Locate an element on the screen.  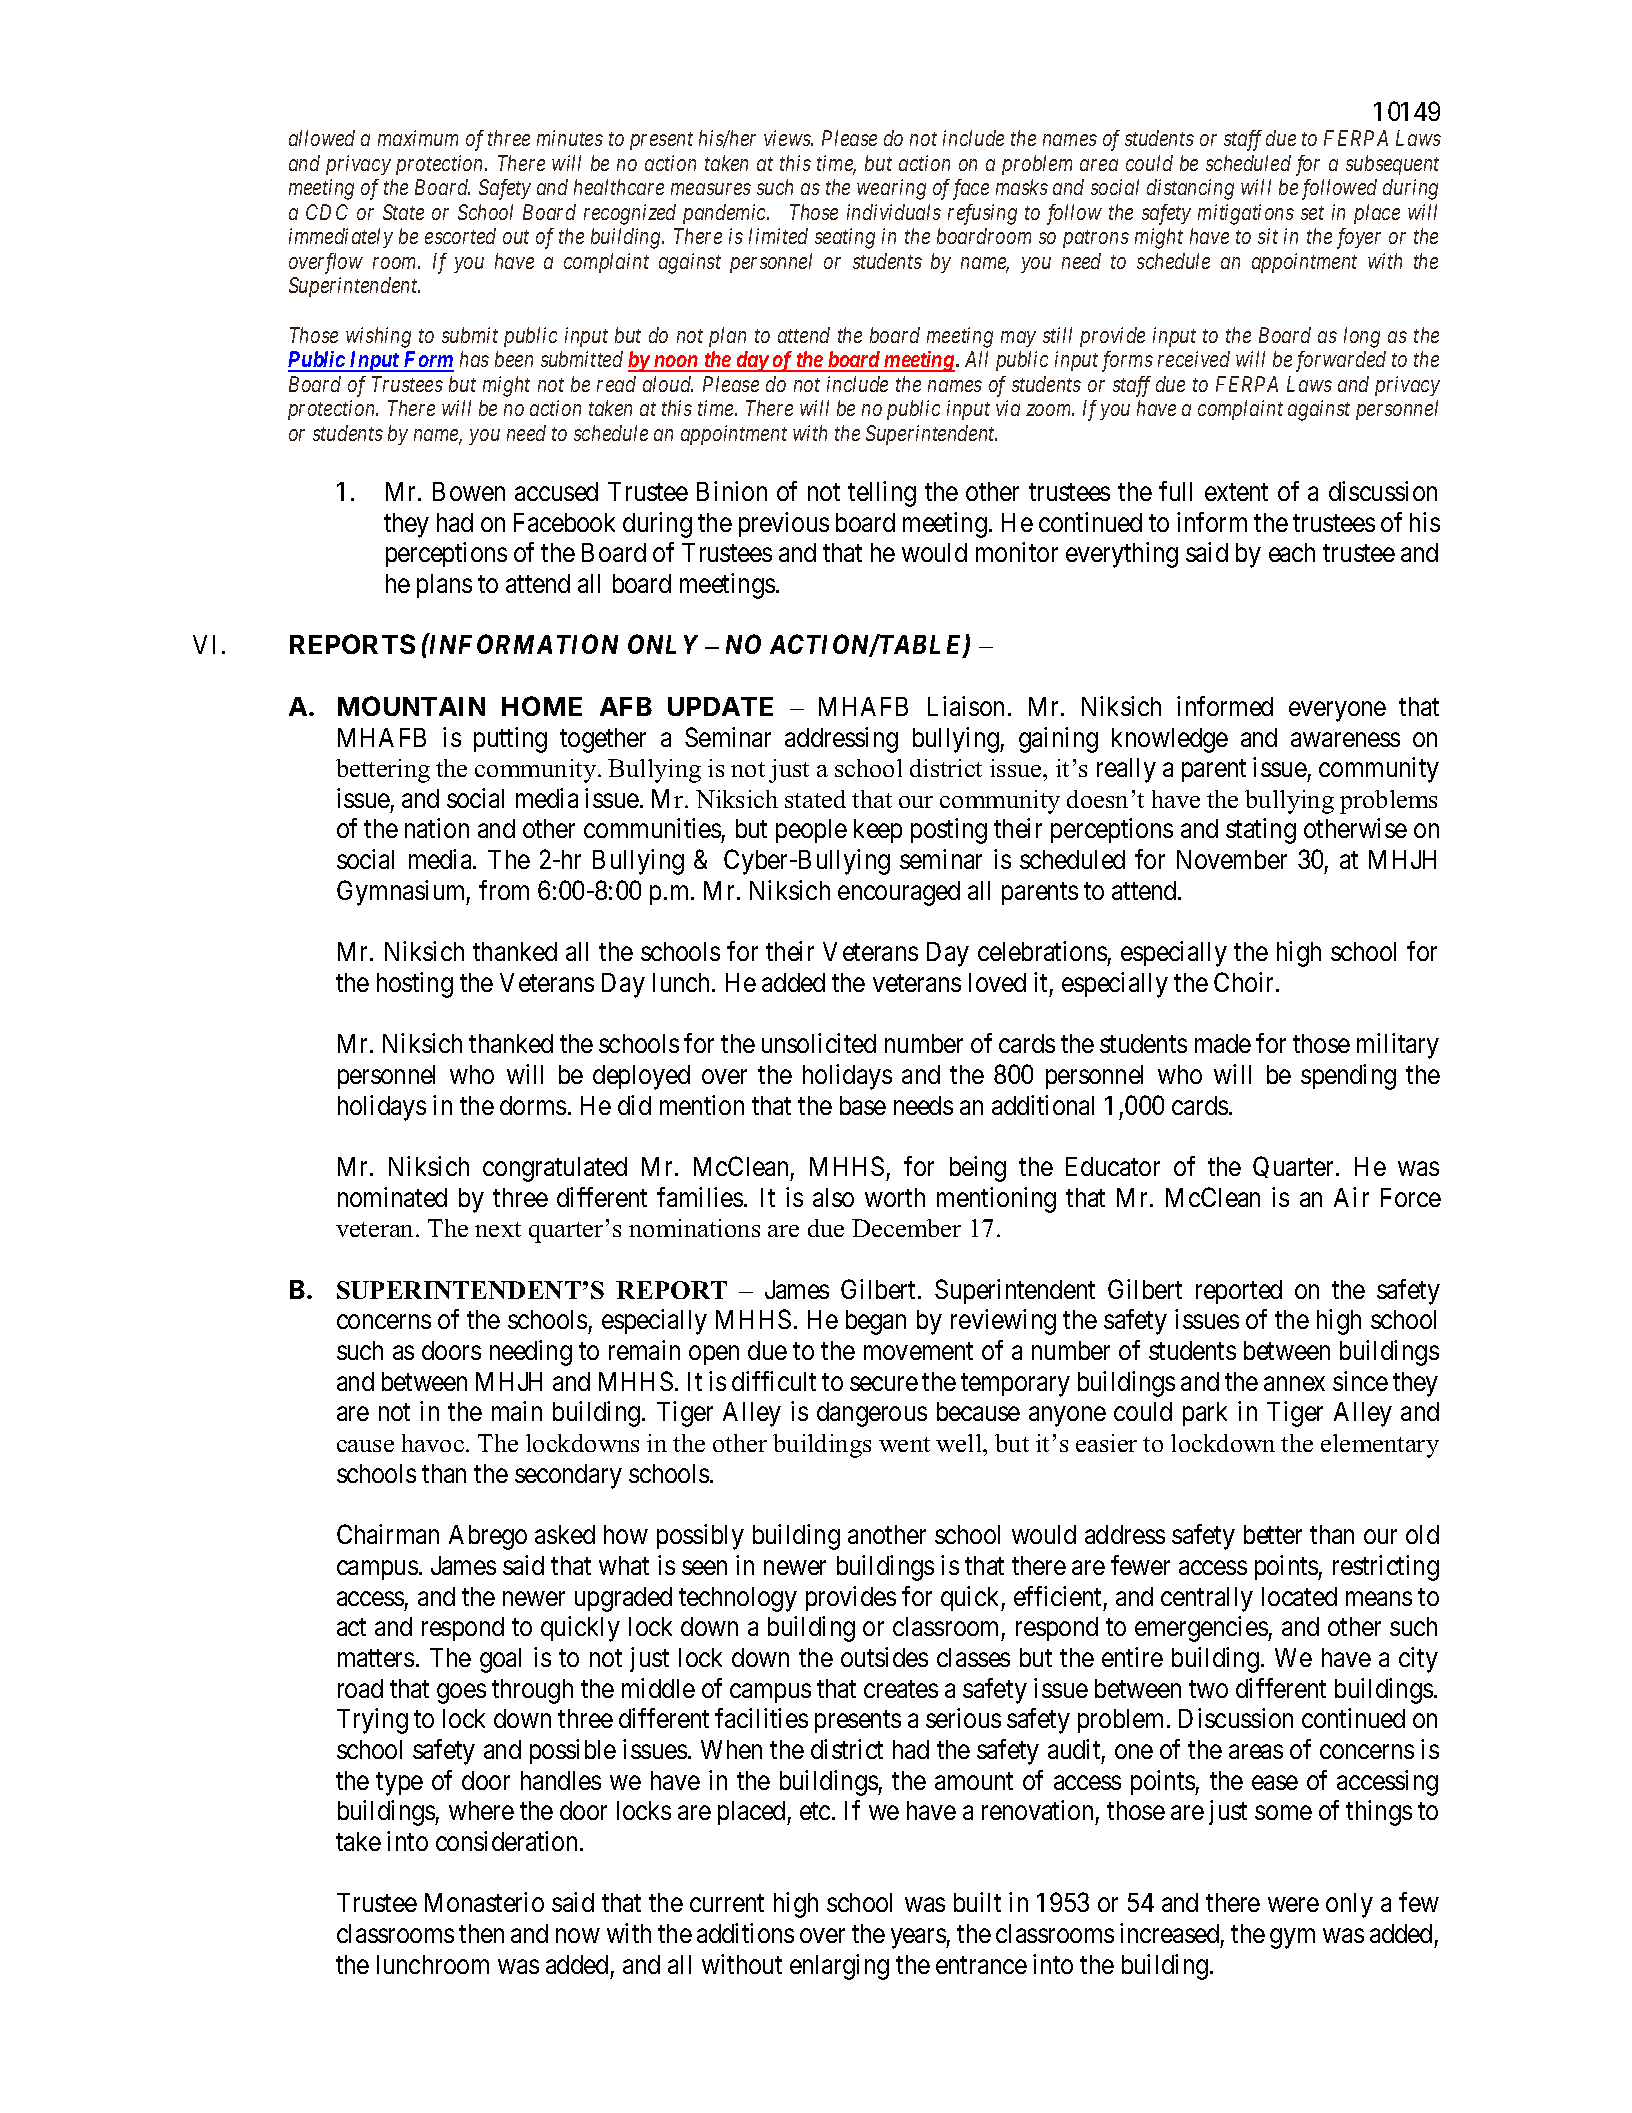
then is located at coordinates (481, 1933).
